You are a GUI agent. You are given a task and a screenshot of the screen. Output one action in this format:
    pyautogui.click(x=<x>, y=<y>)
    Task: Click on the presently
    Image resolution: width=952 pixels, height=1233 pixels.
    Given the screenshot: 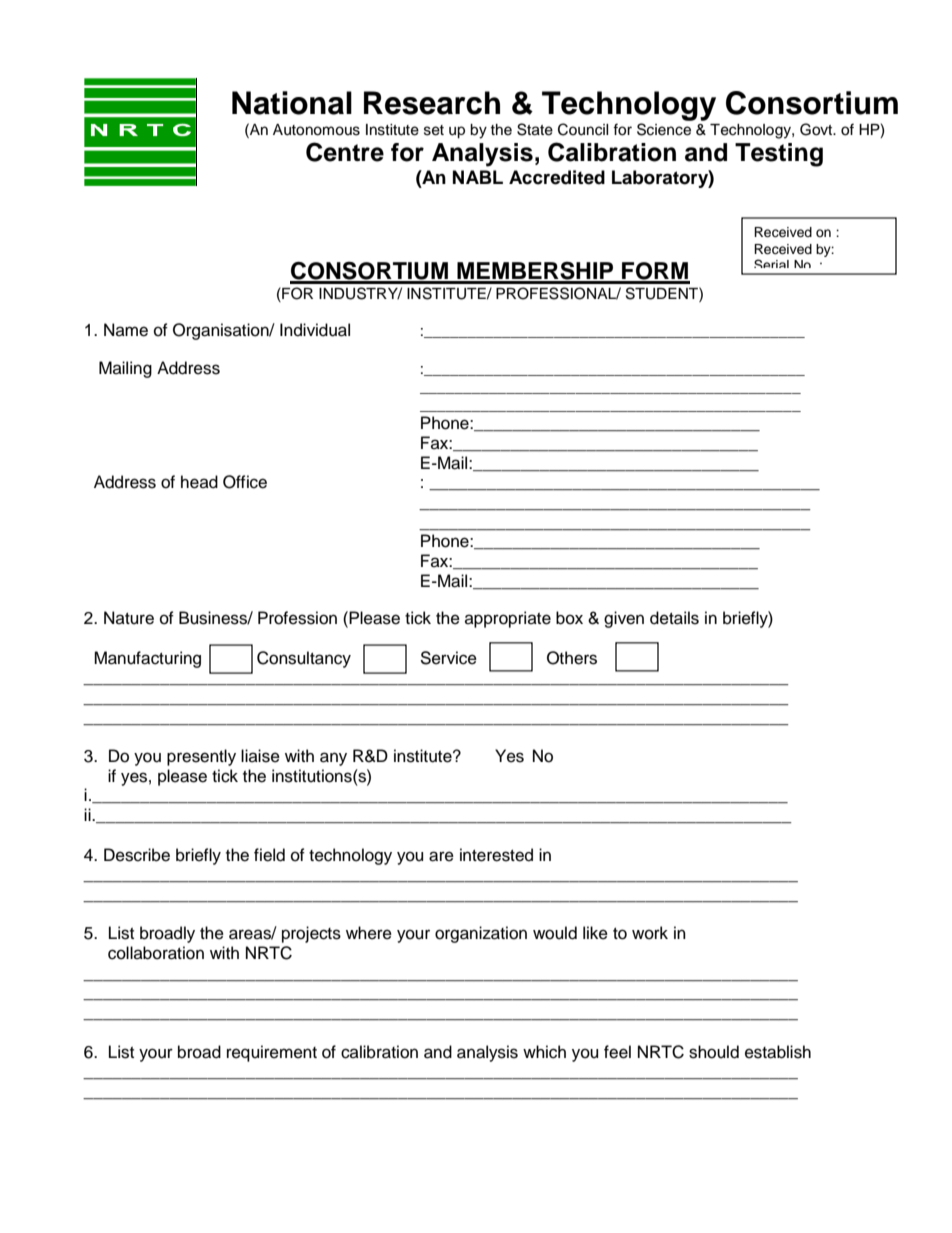 What is the action you would take?
    pyautogui.click(x=201, y=757)
